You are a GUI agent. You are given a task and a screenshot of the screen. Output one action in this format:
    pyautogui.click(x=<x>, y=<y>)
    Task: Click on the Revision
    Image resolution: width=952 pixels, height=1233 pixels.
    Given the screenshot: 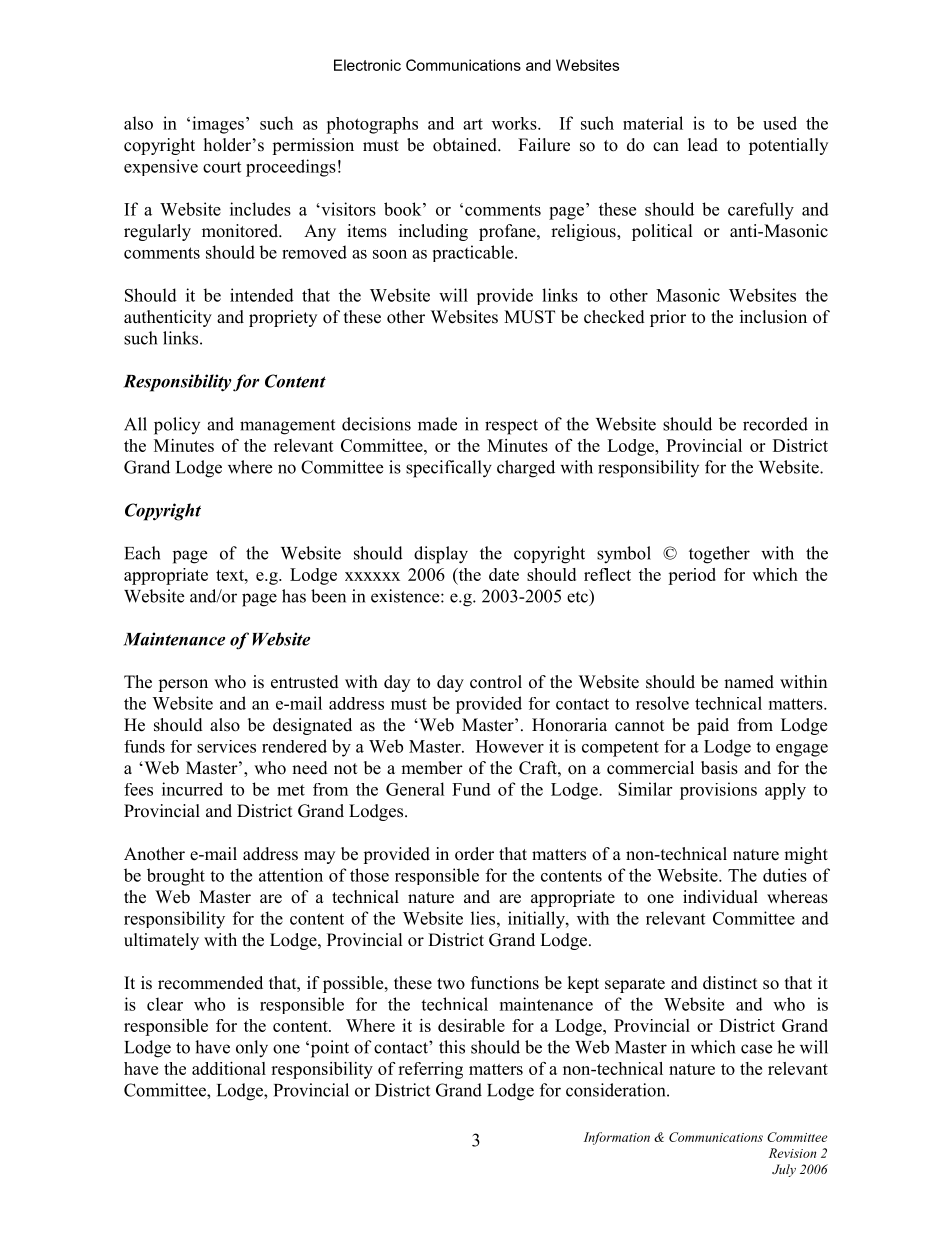 What is the action you would take?
    pyautogui.click(x=792, y=1153)
